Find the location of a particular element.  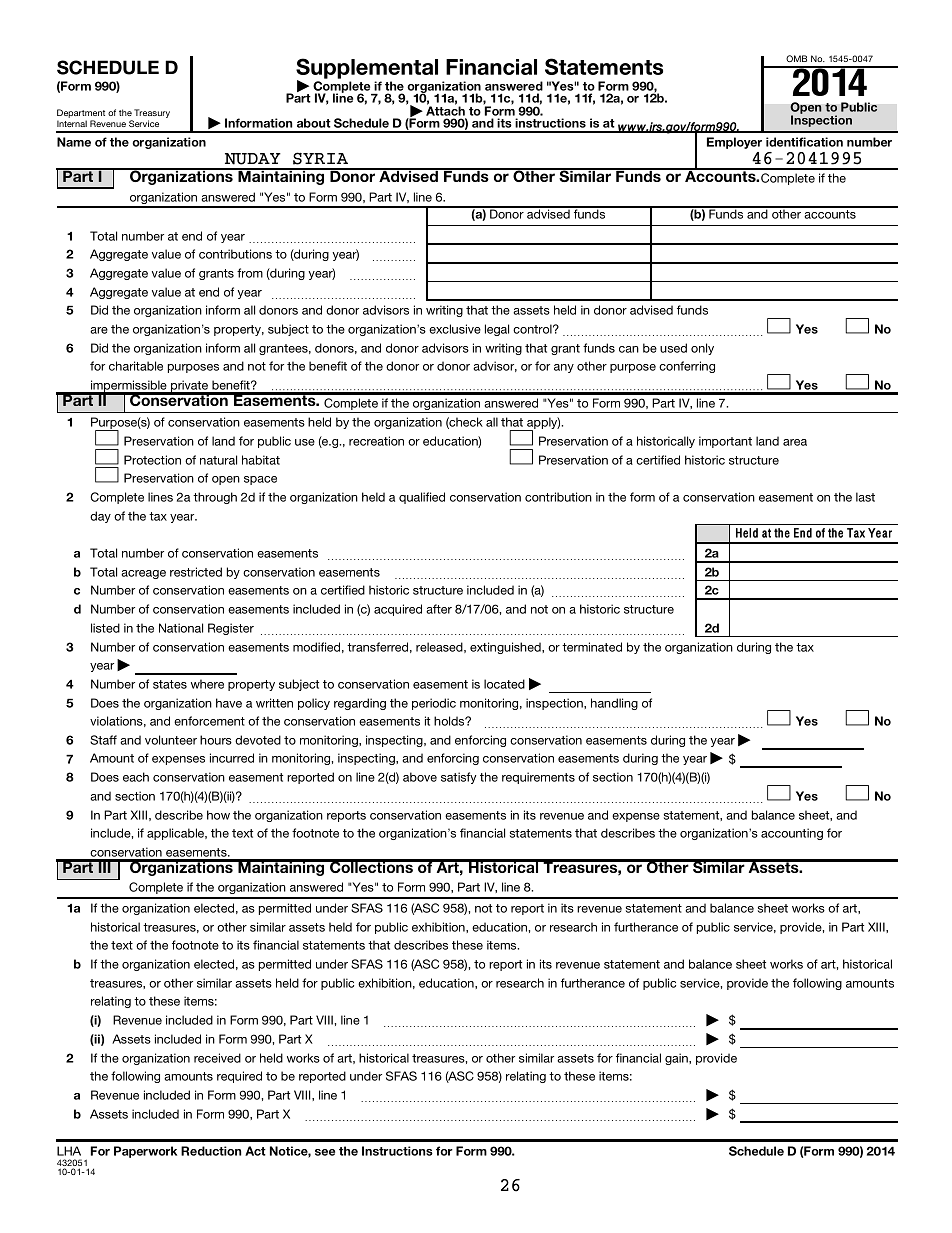

Paperwork is located at coordinates (145, 1152).
